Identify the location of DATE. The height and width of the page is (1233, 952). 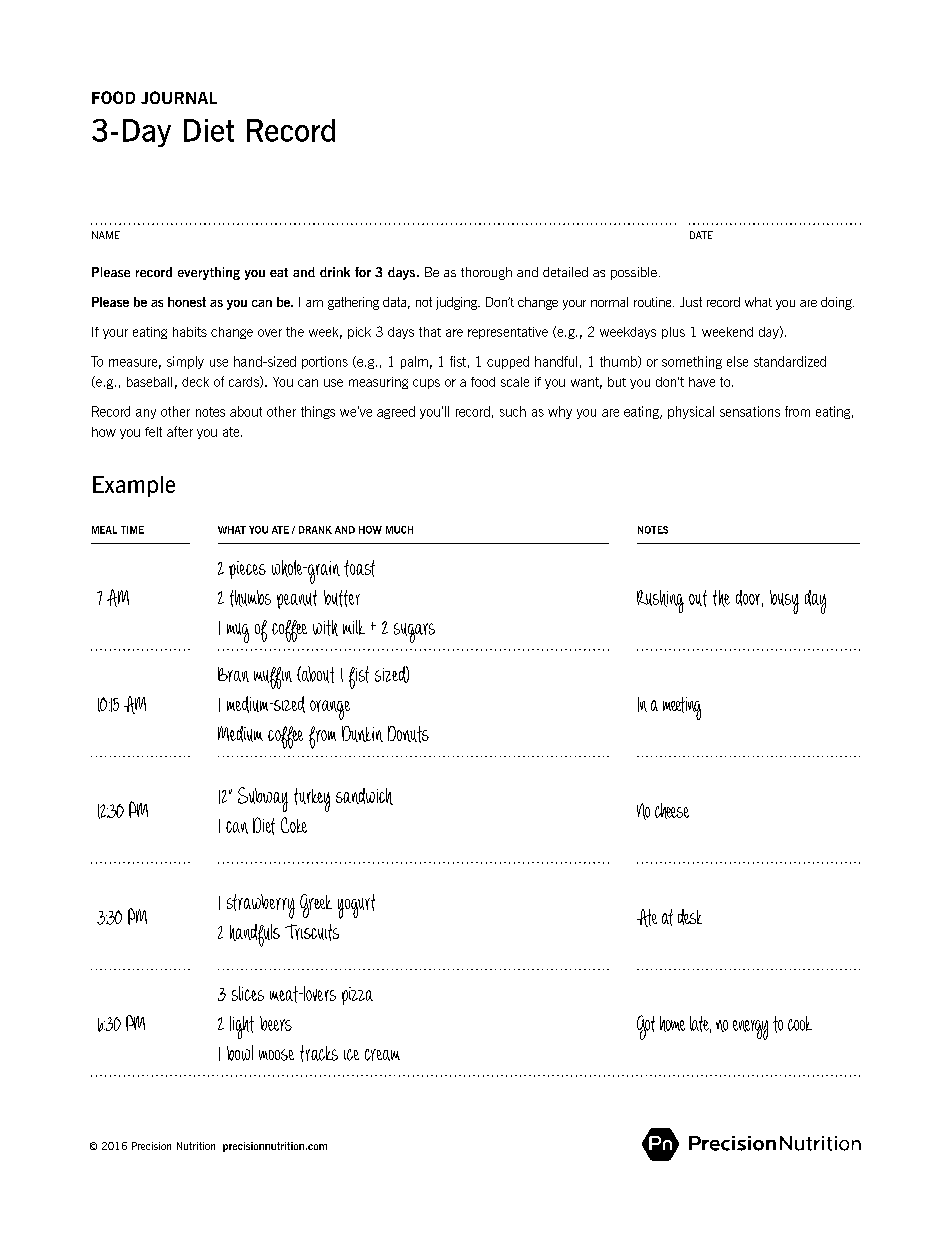
(701, 235).
